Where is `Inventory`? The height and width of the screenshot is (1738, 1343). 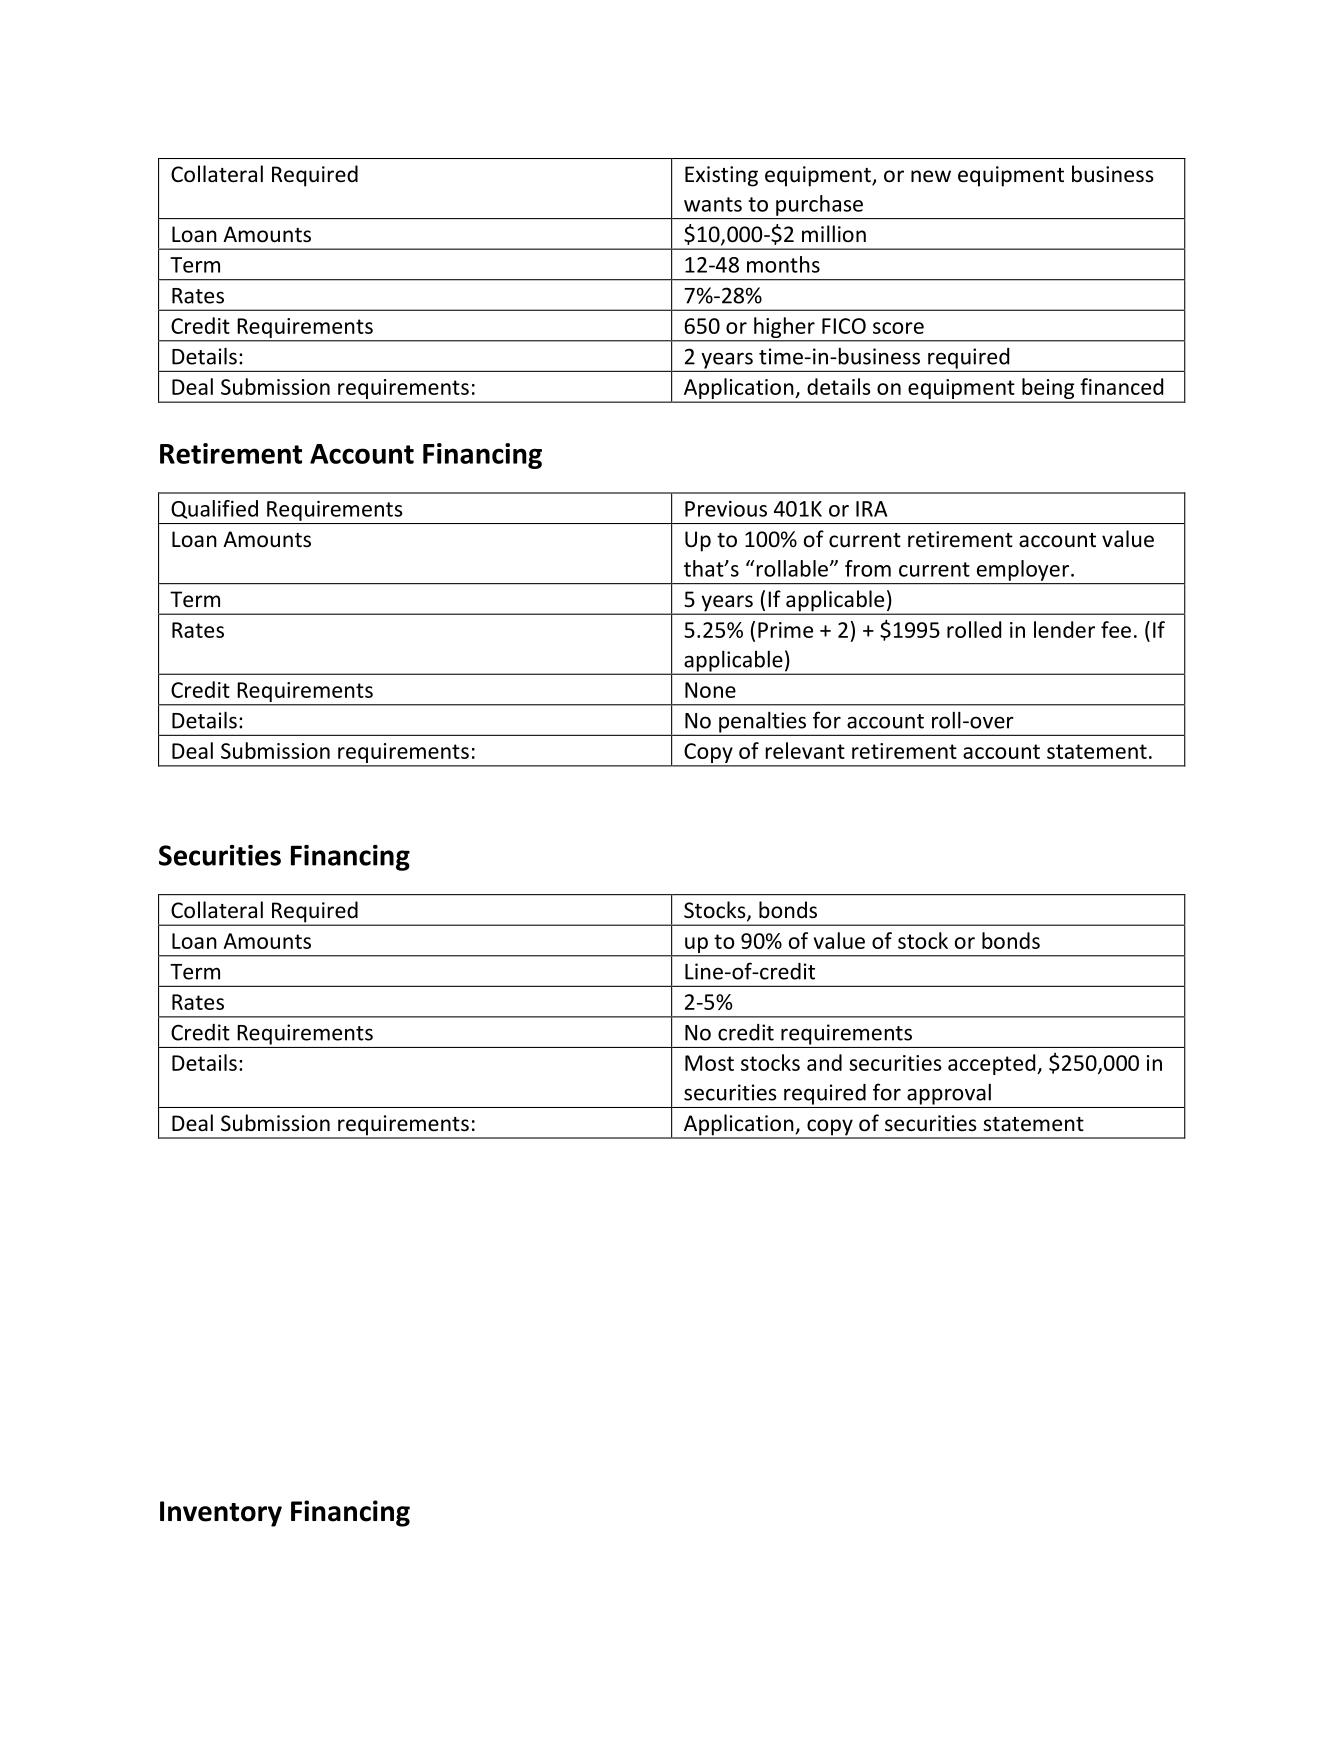
Inventory is located at coordinates (221, 1514).
